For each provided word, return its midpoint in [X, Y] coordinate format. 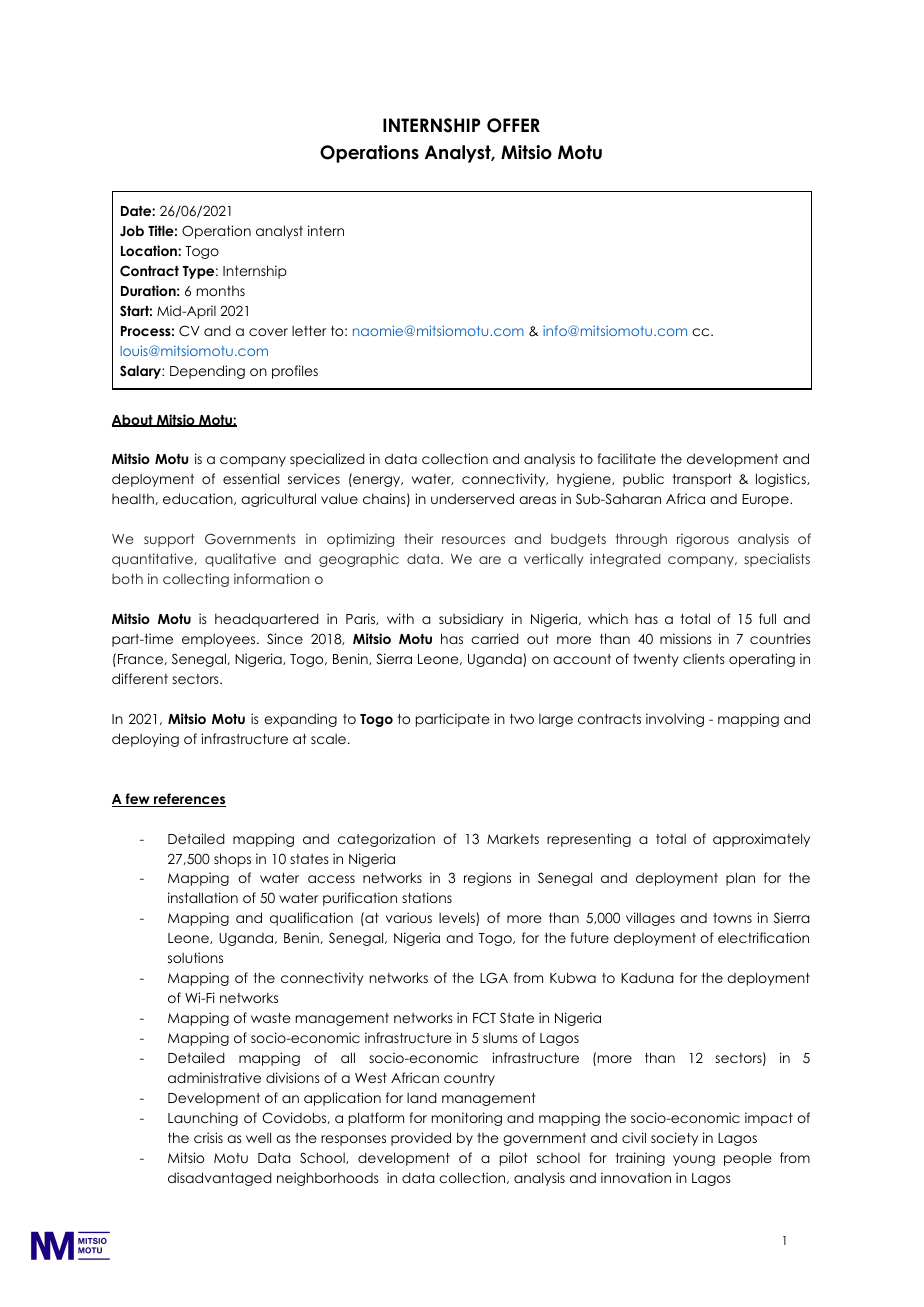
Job [132, 231]
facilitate [627, 458]
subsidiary [471, 620]
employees [220, 640]
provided [421, 1139]
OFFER [513, 125]
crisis [208, 1137]
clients [704, 658]
